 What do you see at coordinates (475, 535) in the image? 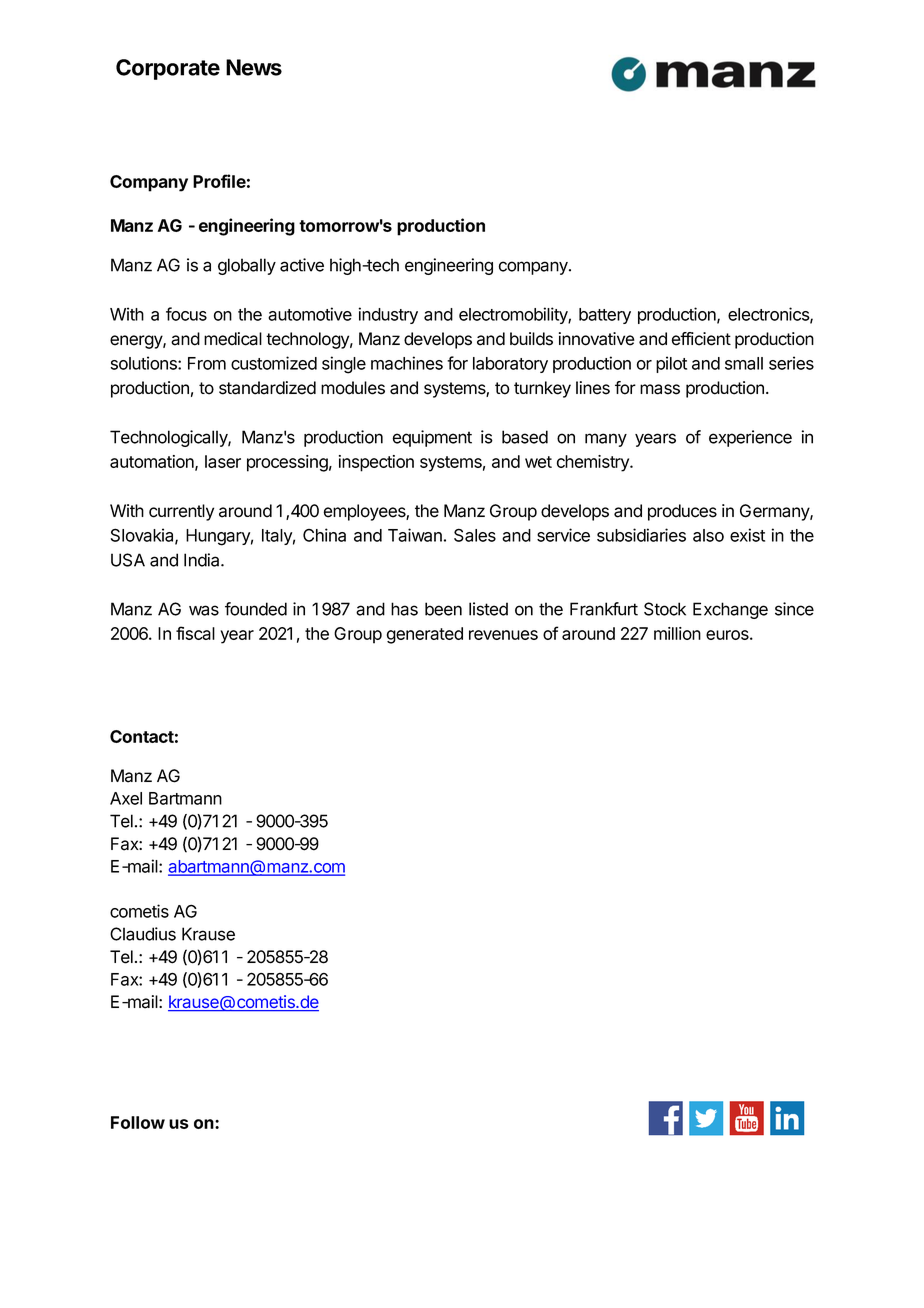
I see `Sales` at bounding box center [475, 535].
